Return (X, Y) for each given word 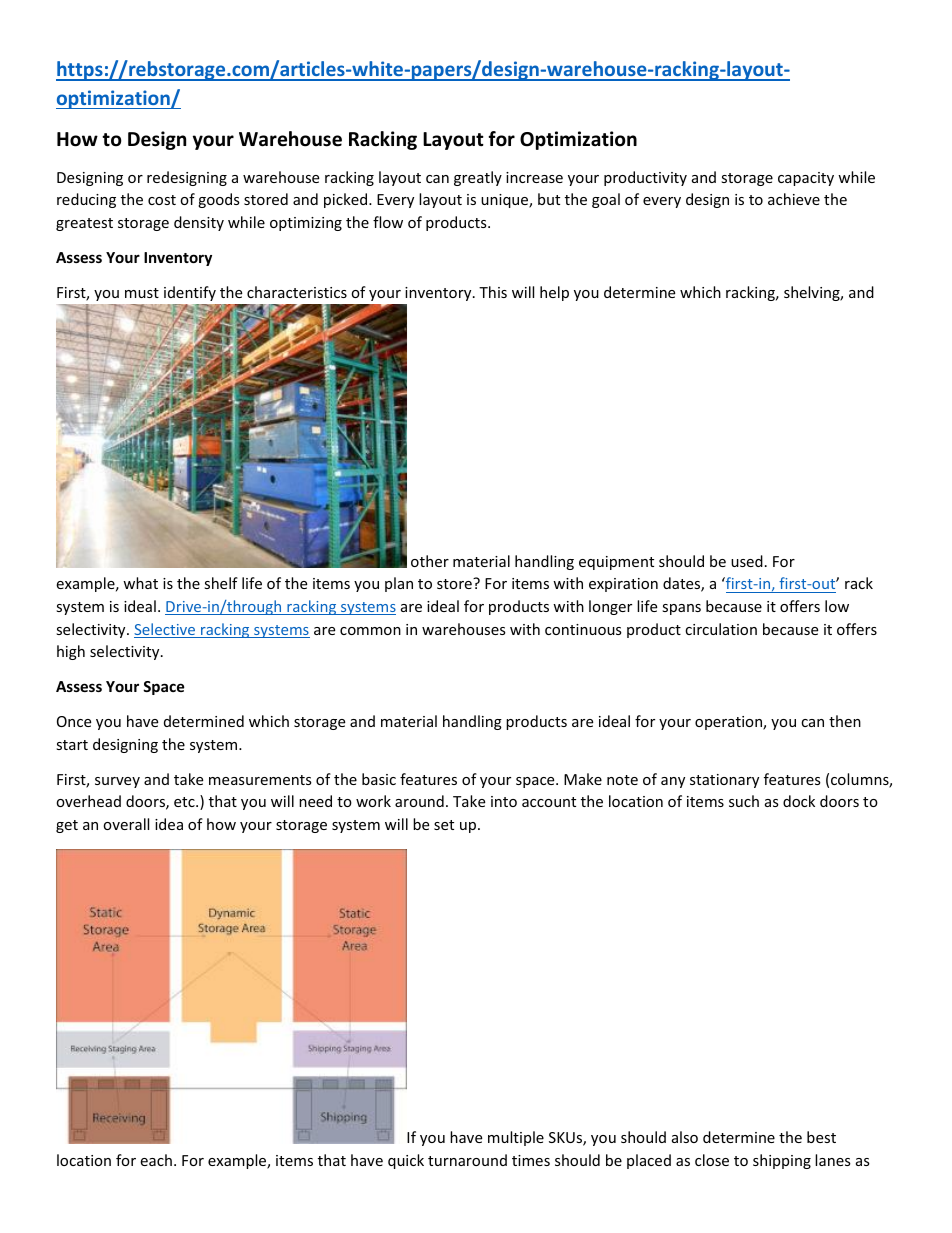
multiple (516, 1138)
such (744, 801)
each (156, 1160)
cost (162, 200)
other (430, 561)
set (444, 825)
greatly (478, 178)
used (747, 561)
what (140, 583)
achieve (794, 199)
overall (126, 824)
